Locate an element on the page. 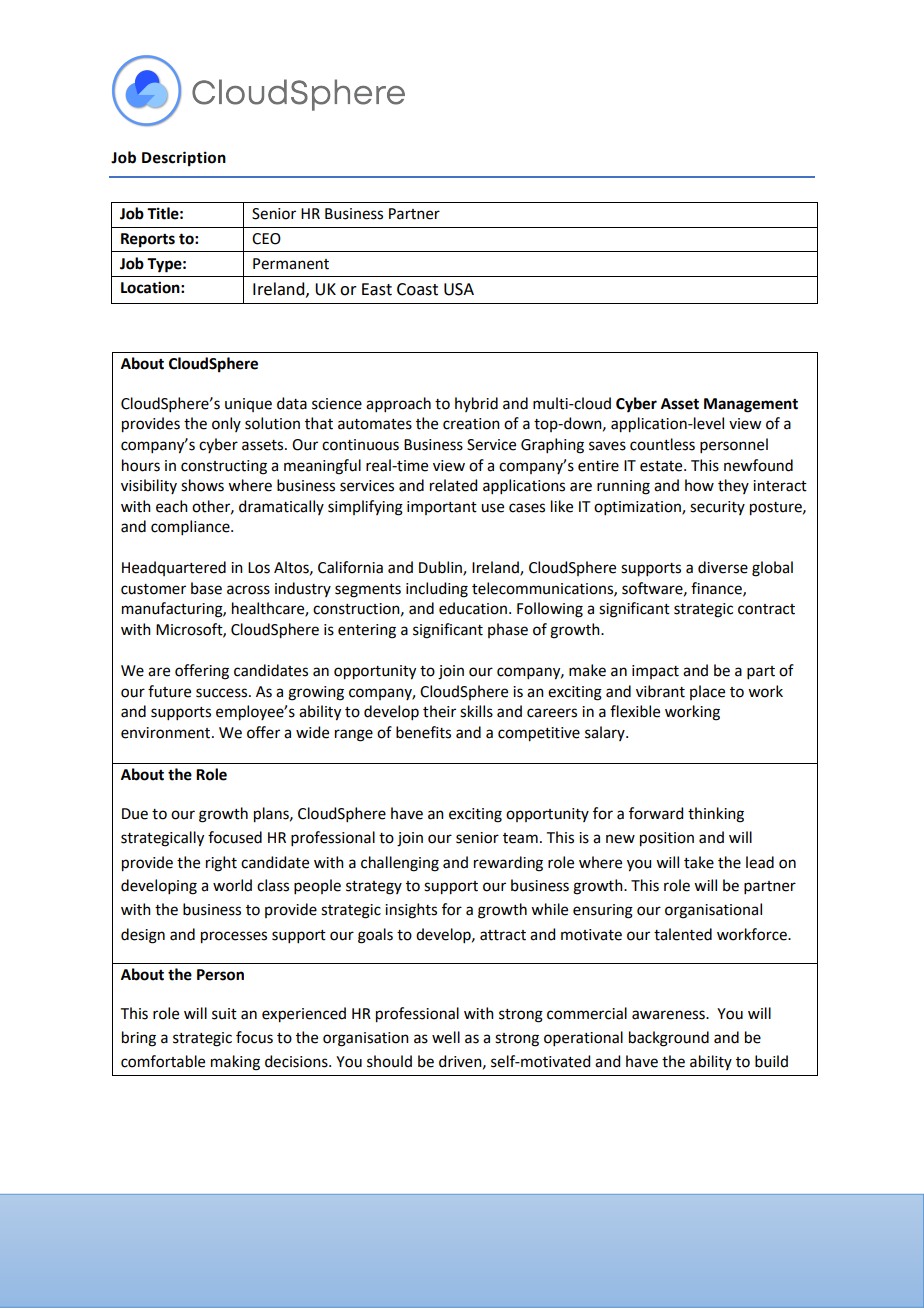  suit is located at coordinates (224, 1014).
